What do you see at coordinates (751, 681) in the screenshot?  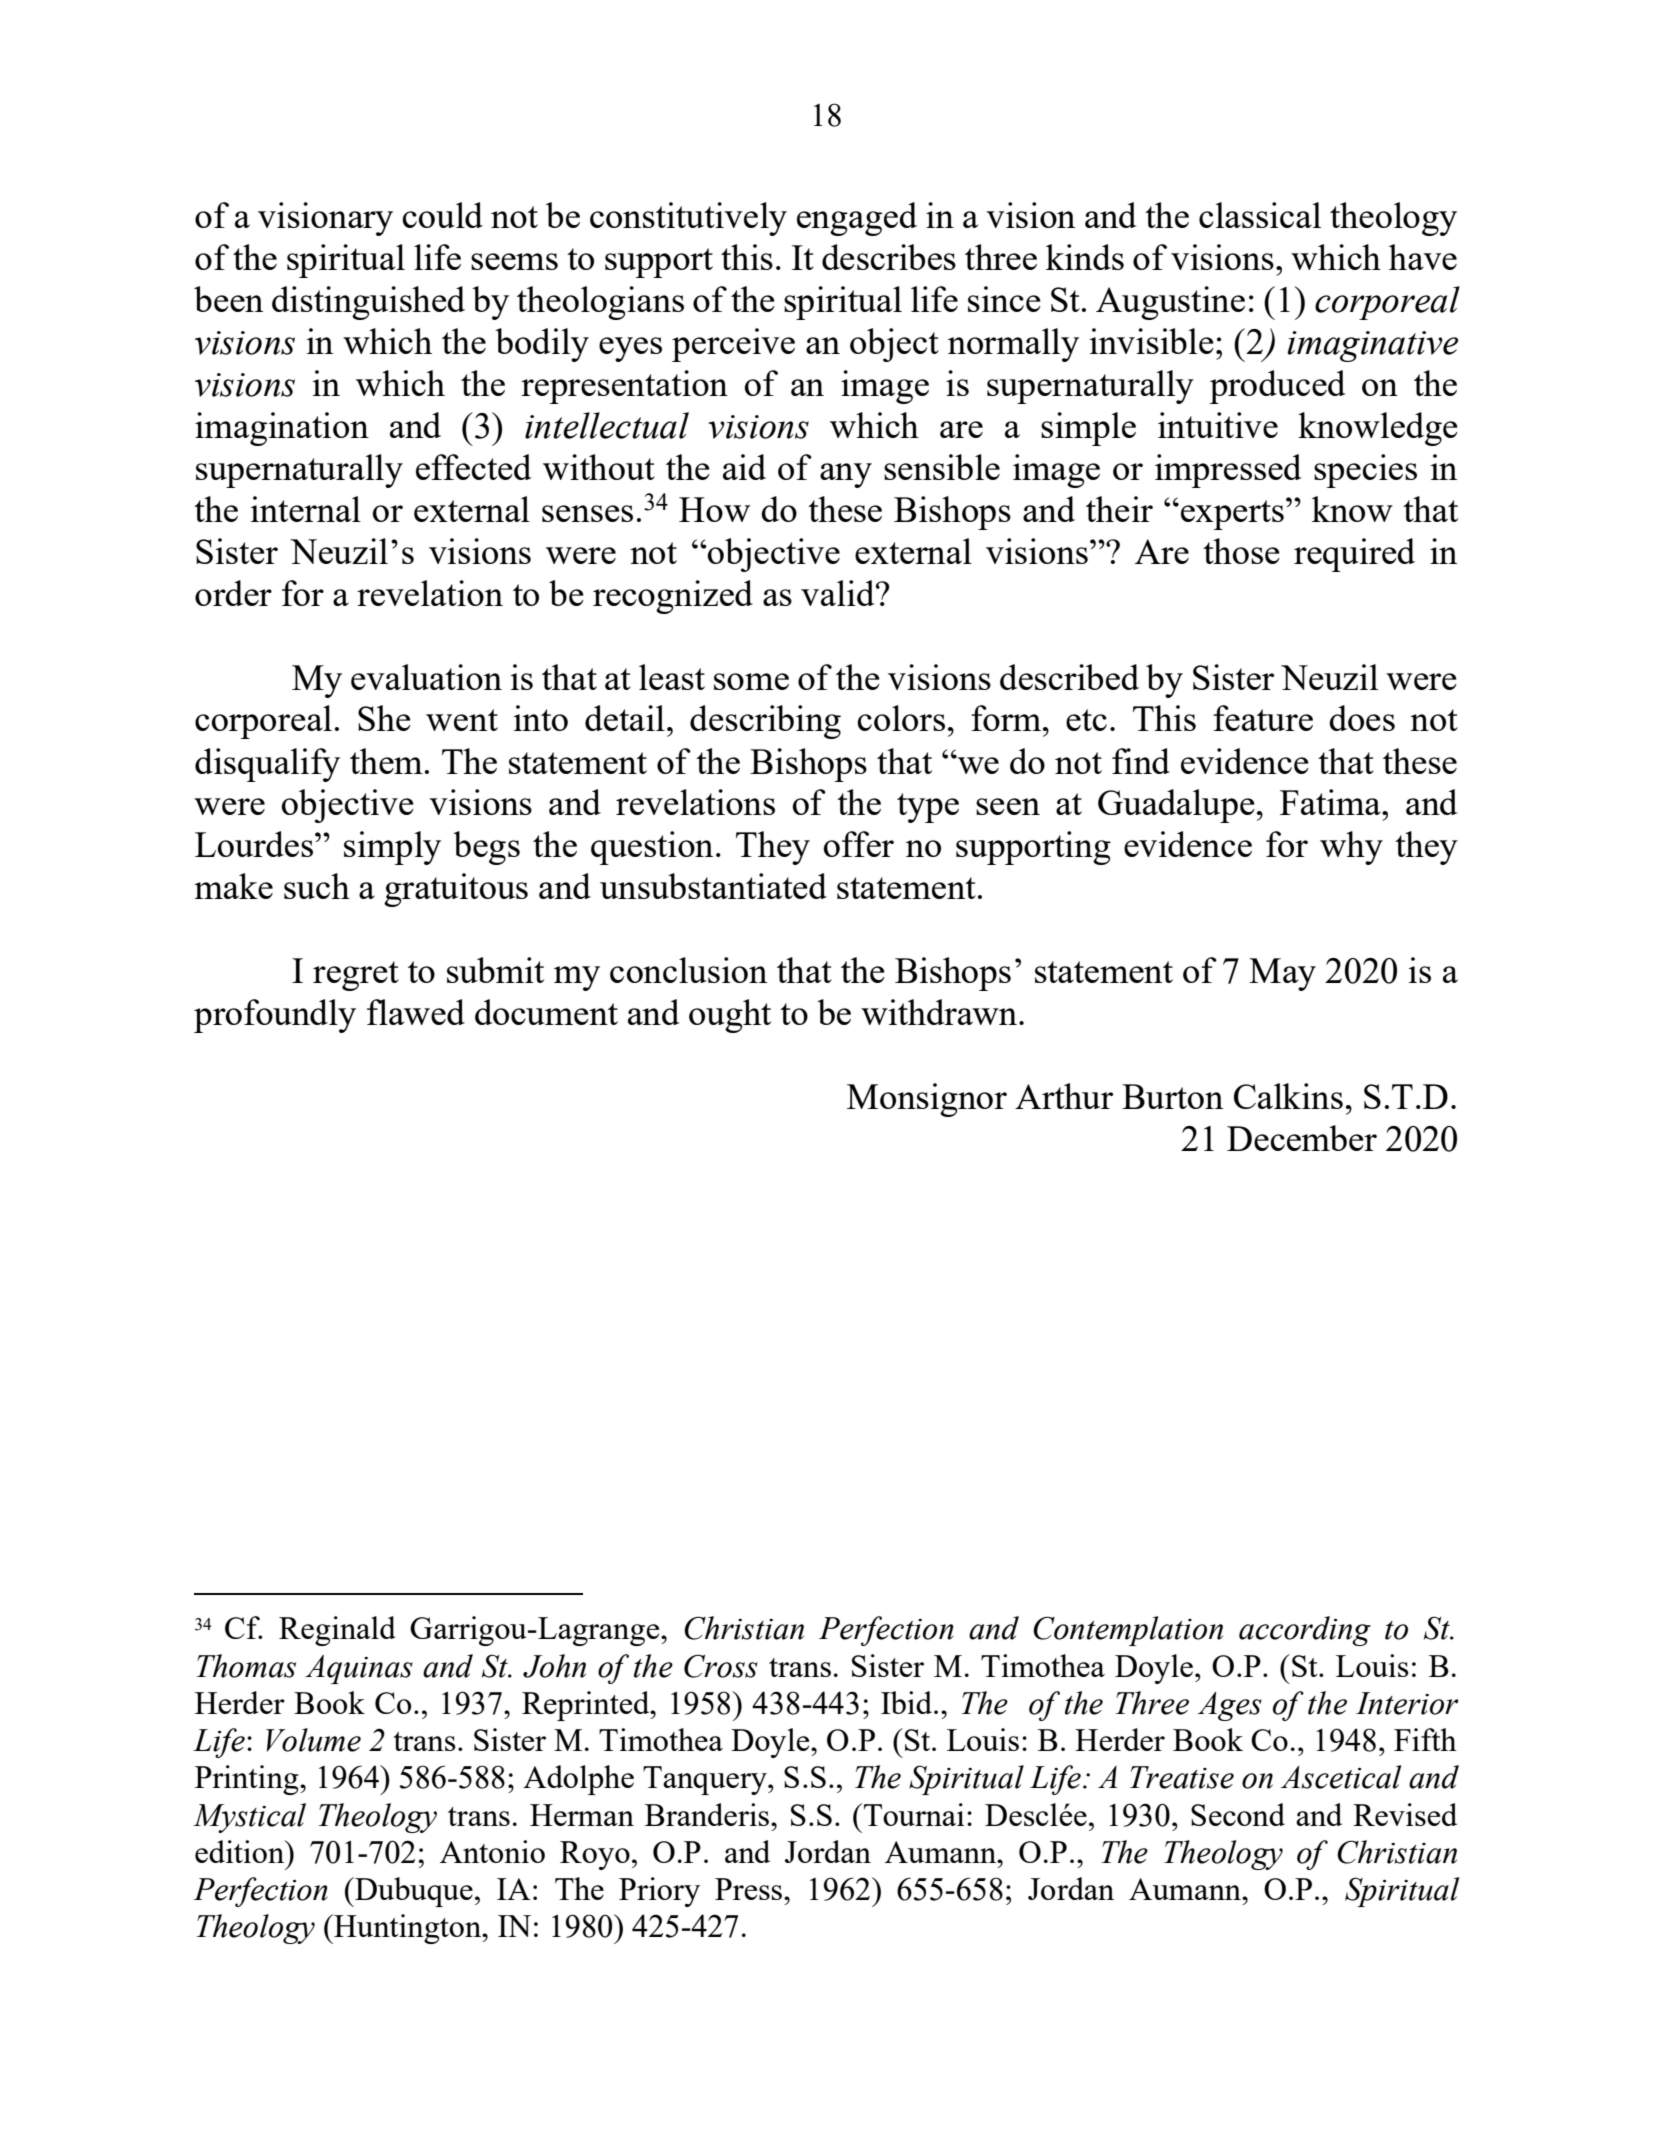 I see `some` at bounding box center [751, 681].
